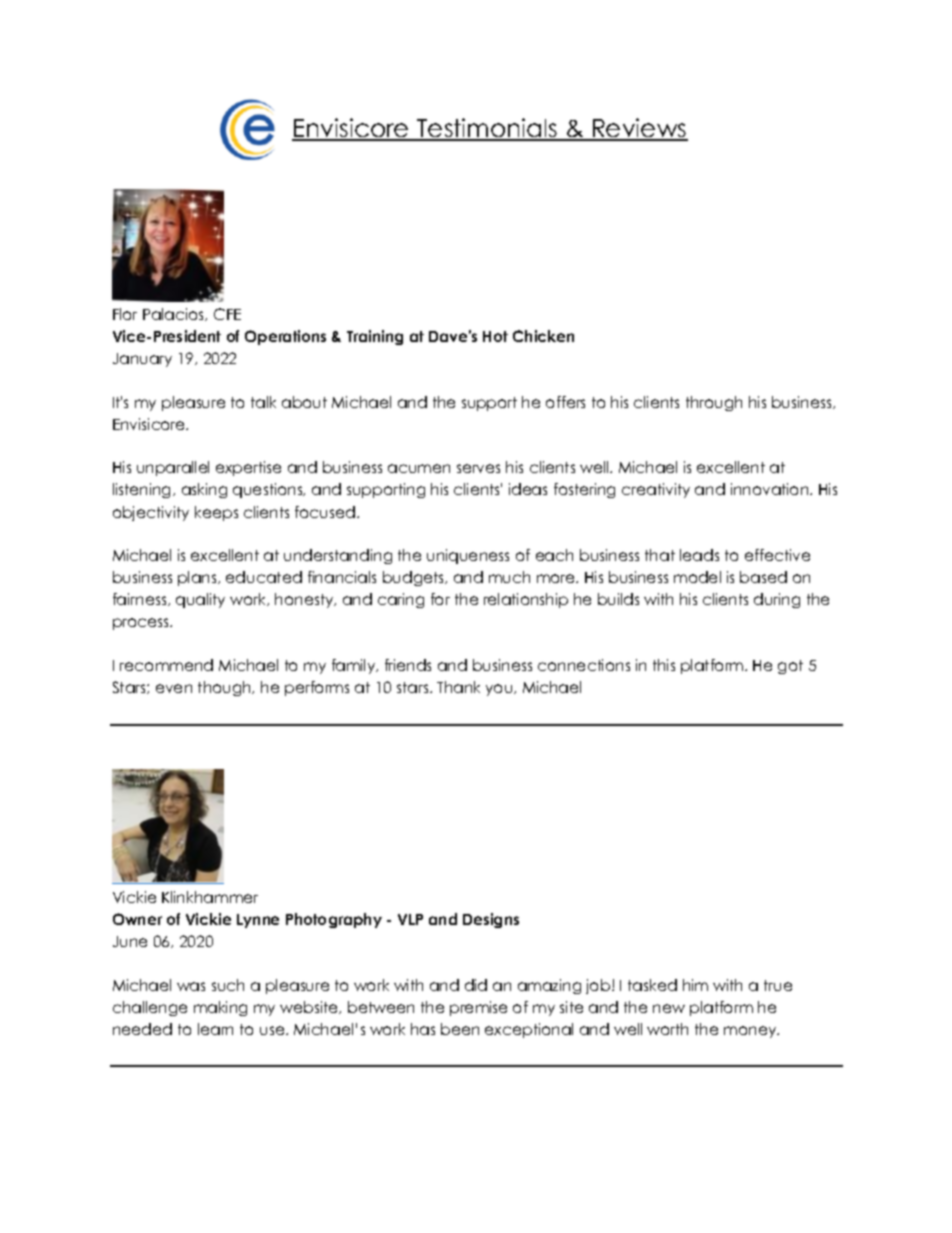  What do you see at coordinates (639, 129) in the image?
I see `Reviews` at bounding box center [639, 129].
